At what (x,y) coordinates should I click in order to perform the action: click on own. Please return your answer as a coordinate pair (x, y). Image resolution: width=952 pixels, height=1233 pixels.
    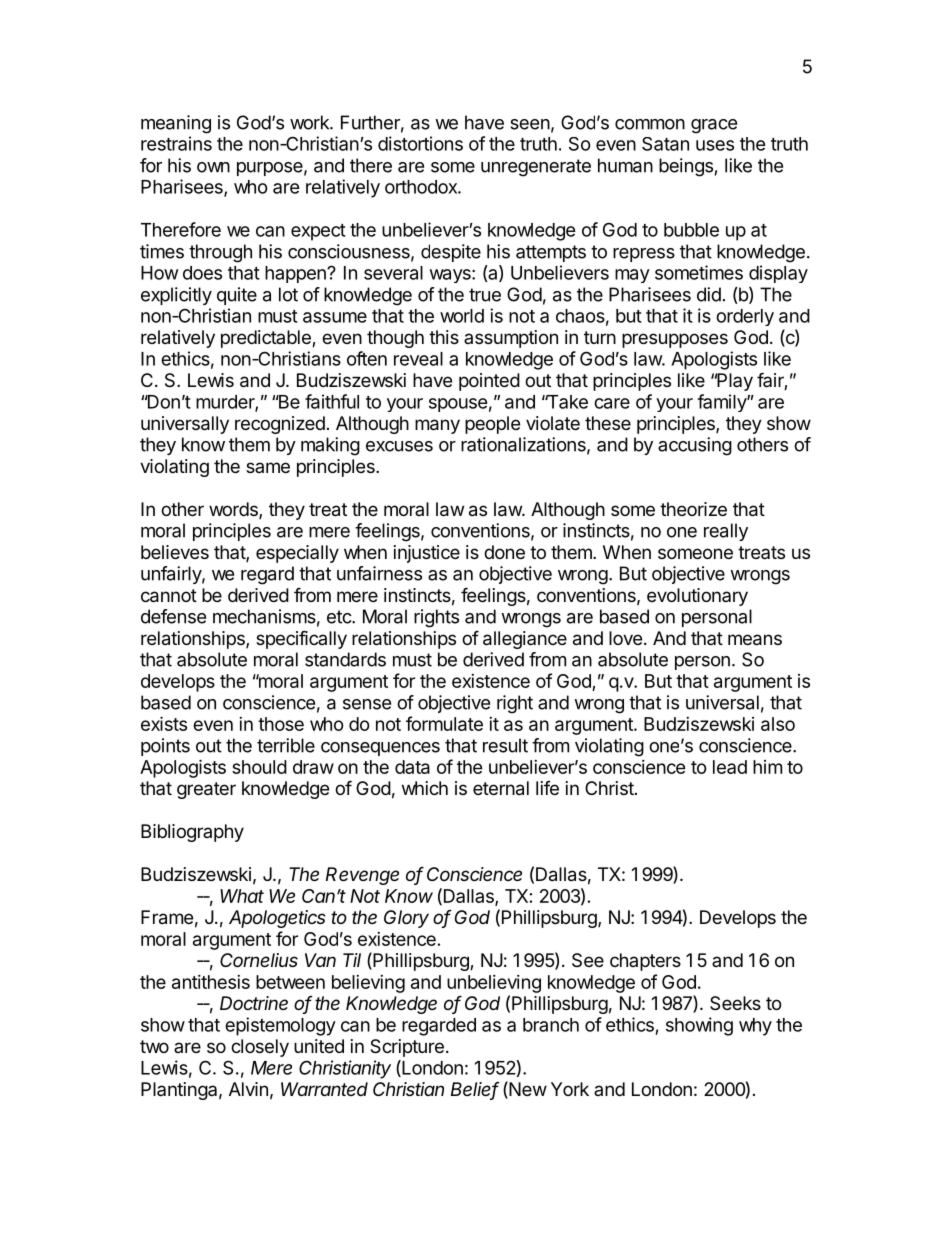
    Looking at the image, I should click on (213, 167).
